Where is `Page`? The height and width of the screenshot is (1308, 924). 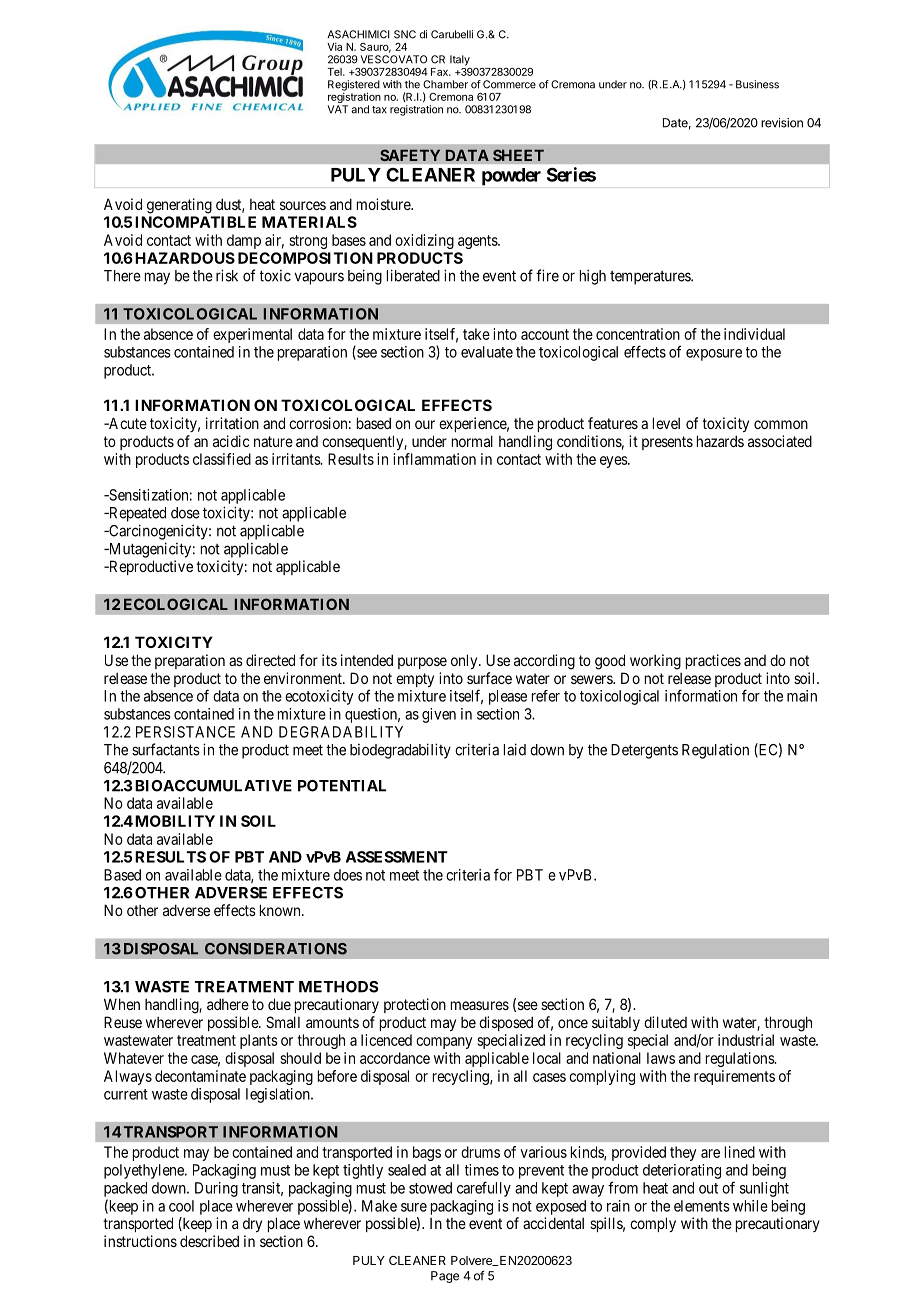
Page is located at coordinates (445, 1277).
